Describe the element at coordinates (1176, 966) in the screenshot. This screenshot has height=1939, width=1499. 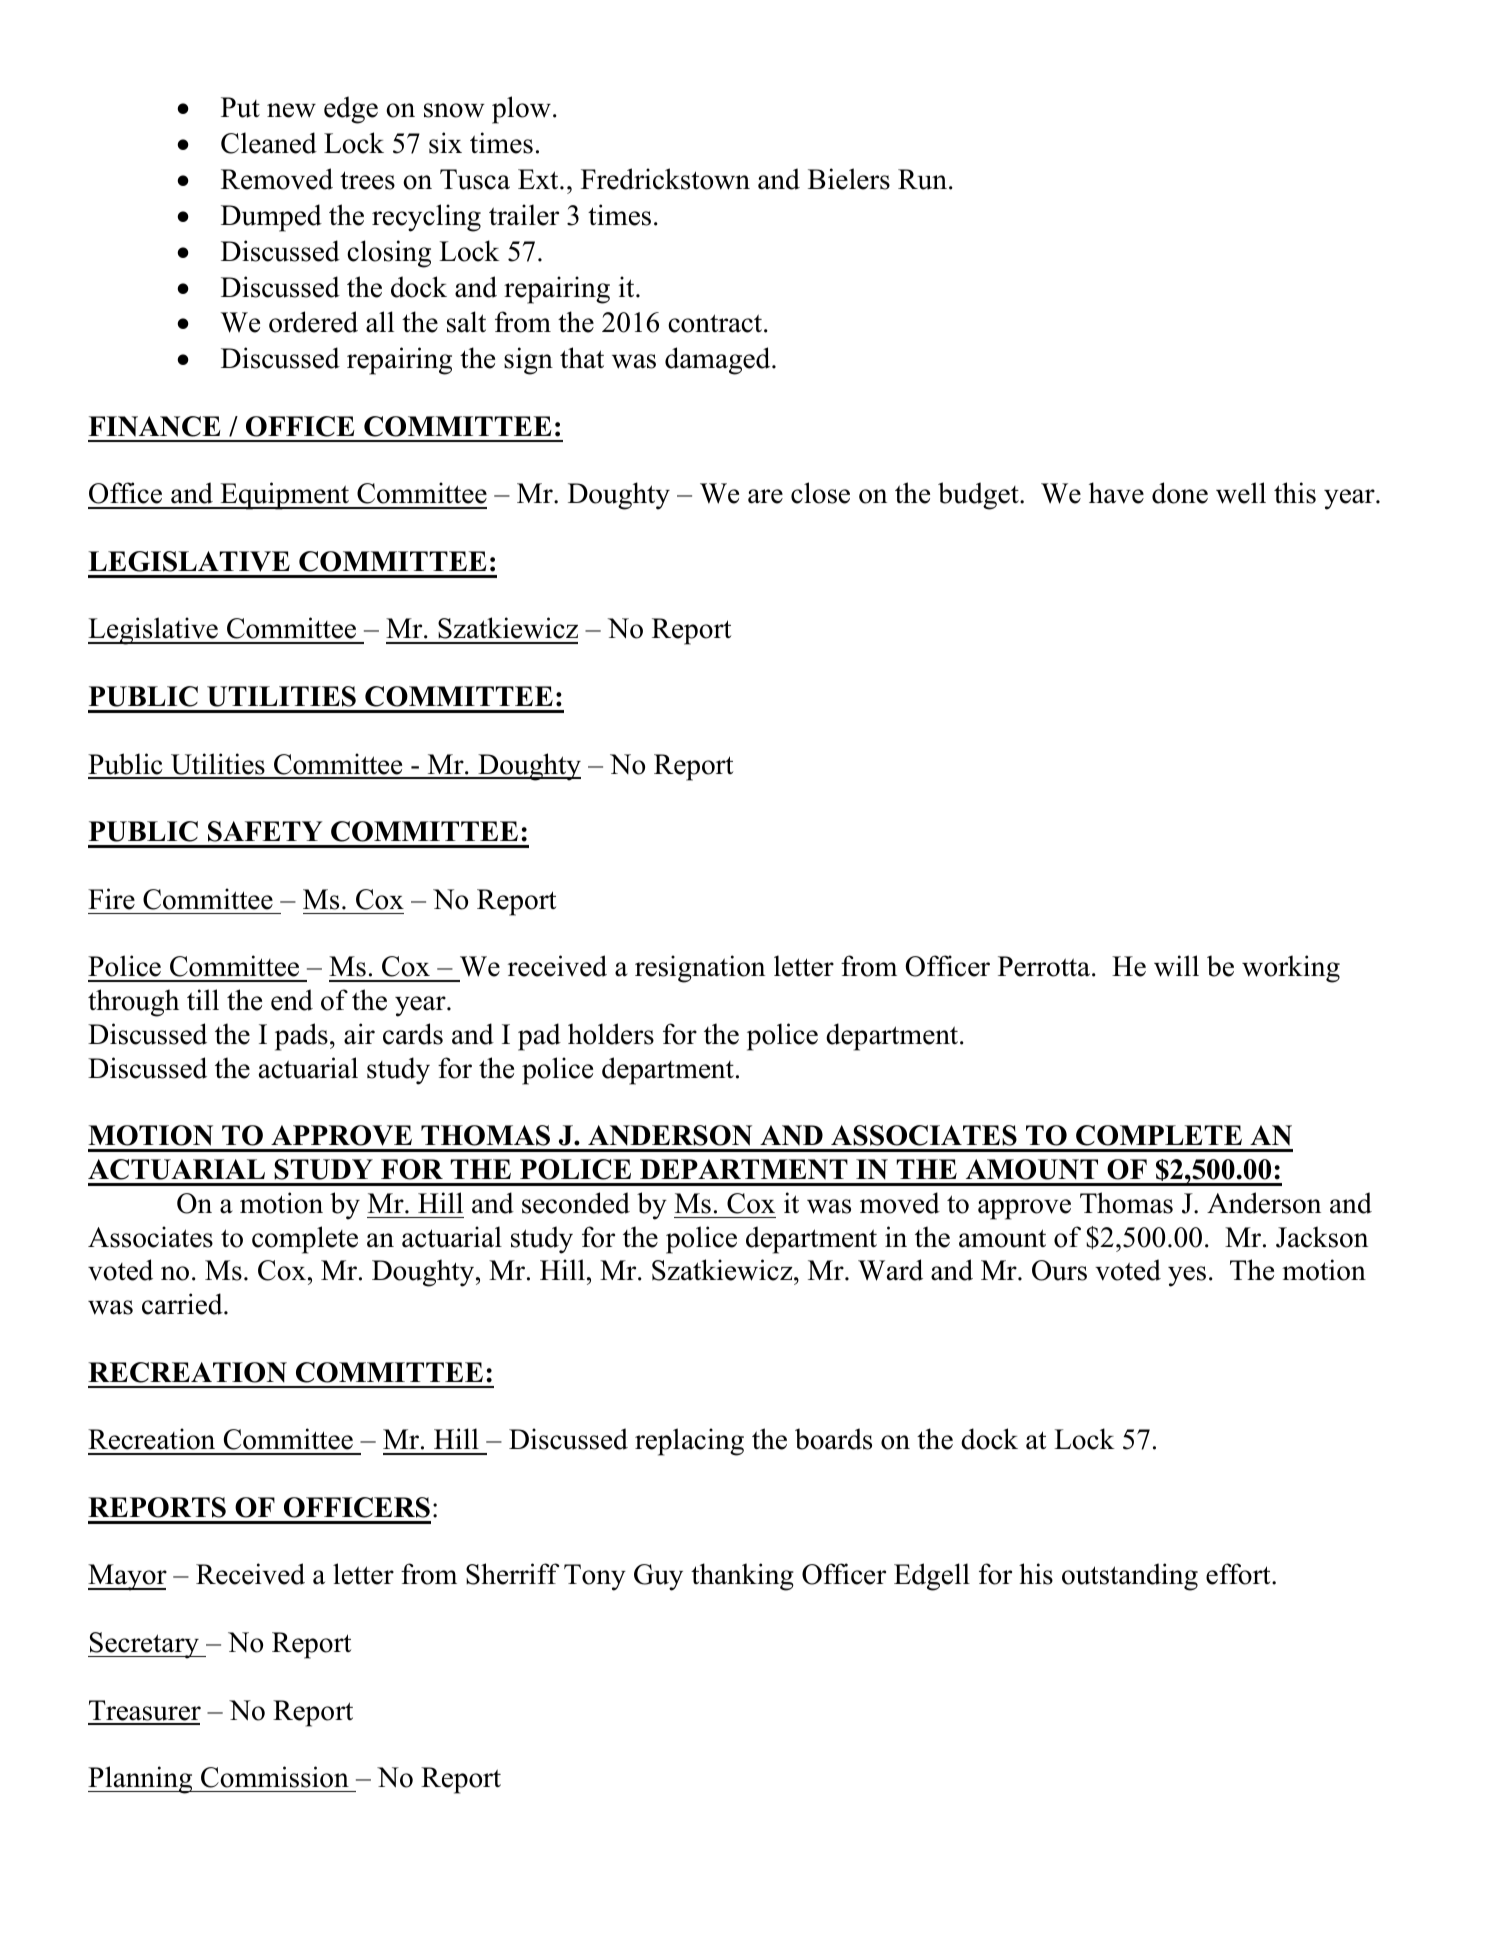
I see `will` at that location.
